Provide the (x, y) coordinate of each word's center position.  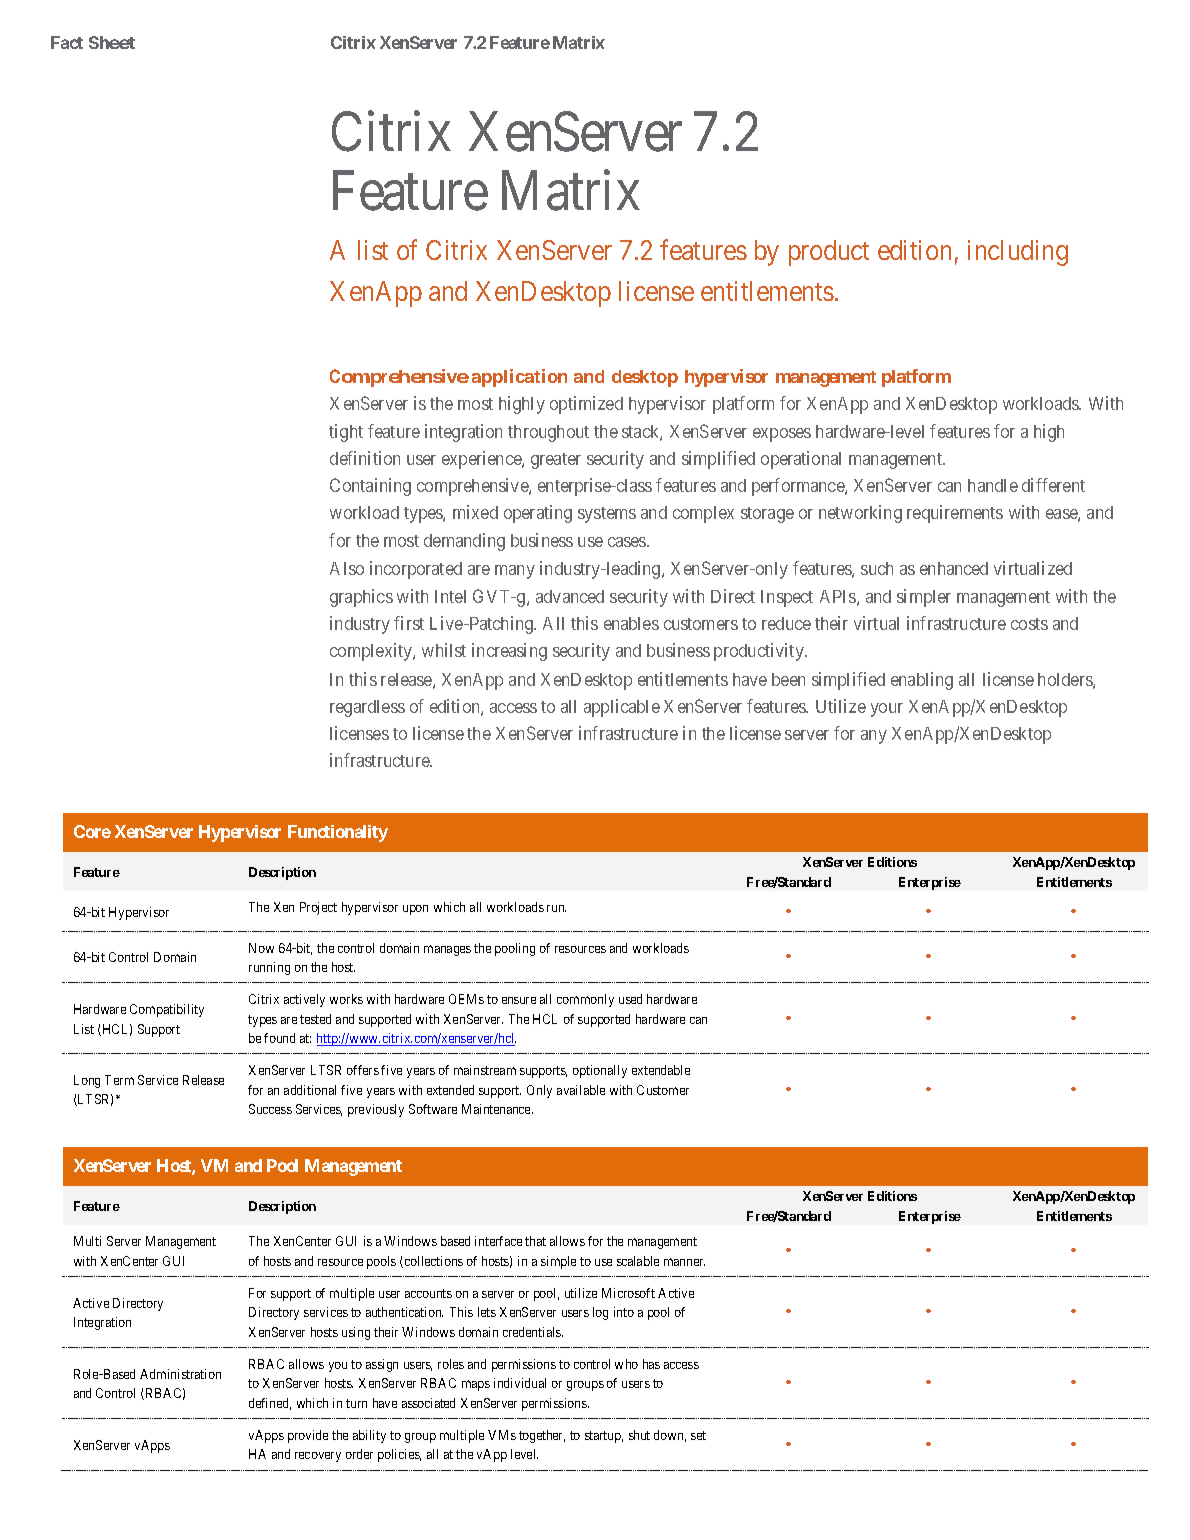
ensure (519, 1000)
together (542, 1436)
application (519, 378)
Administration (180, 1374)
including (1018, 253)
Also (347, 568)
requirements (955, 514)
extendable (661, 1070)
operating (538, 514)
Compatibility (167, 1010)
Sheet (112, 42)
